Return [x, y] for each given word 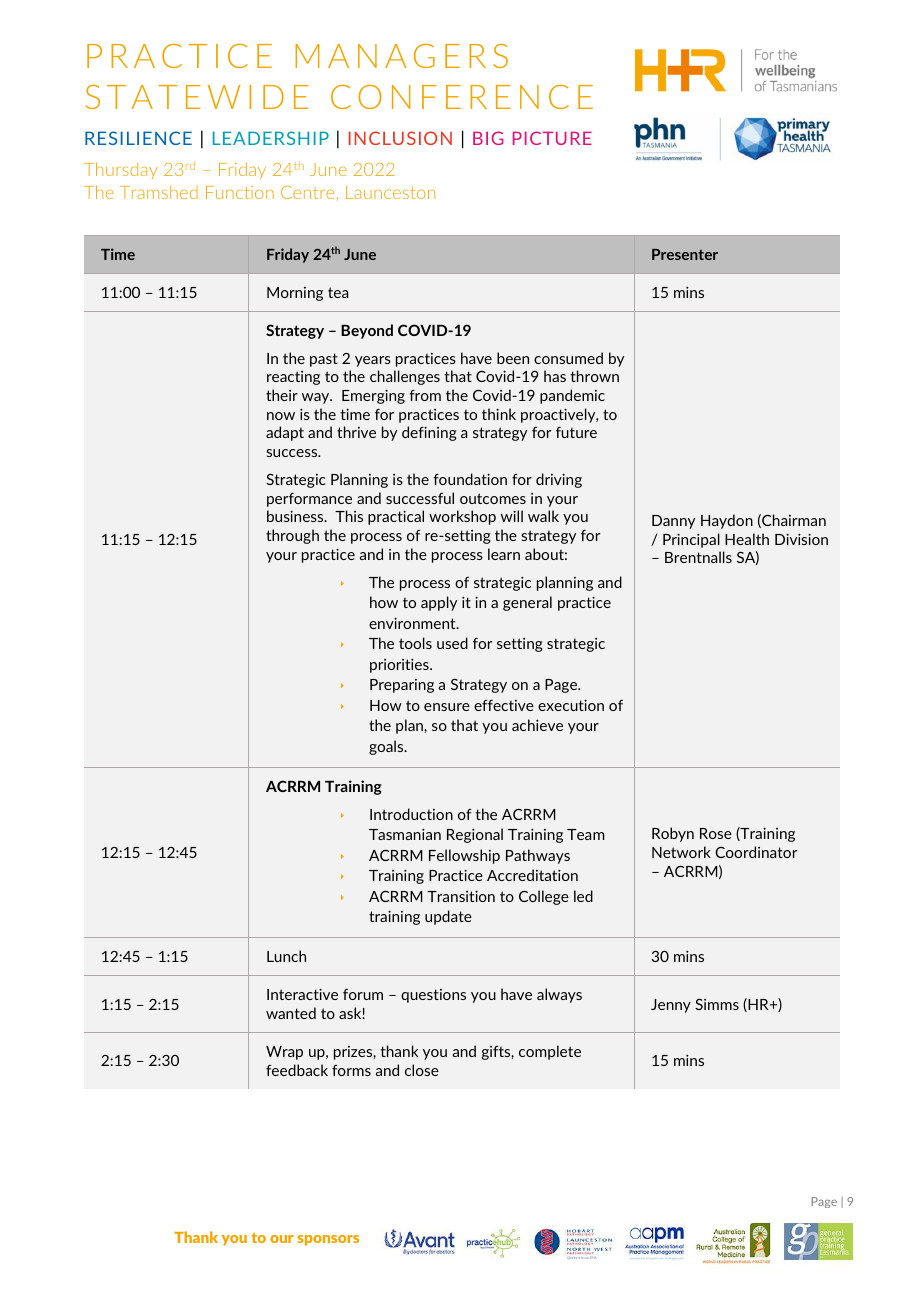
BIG [488, 138]
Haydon [727, 521]
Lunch [286, 956]
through [292, 536]
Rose [716, 833]
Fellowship [464, 856]
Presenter [685, 254]
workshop [462, 517]
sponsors [328, 1240]
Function [240, 192]
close [422, 1070]
